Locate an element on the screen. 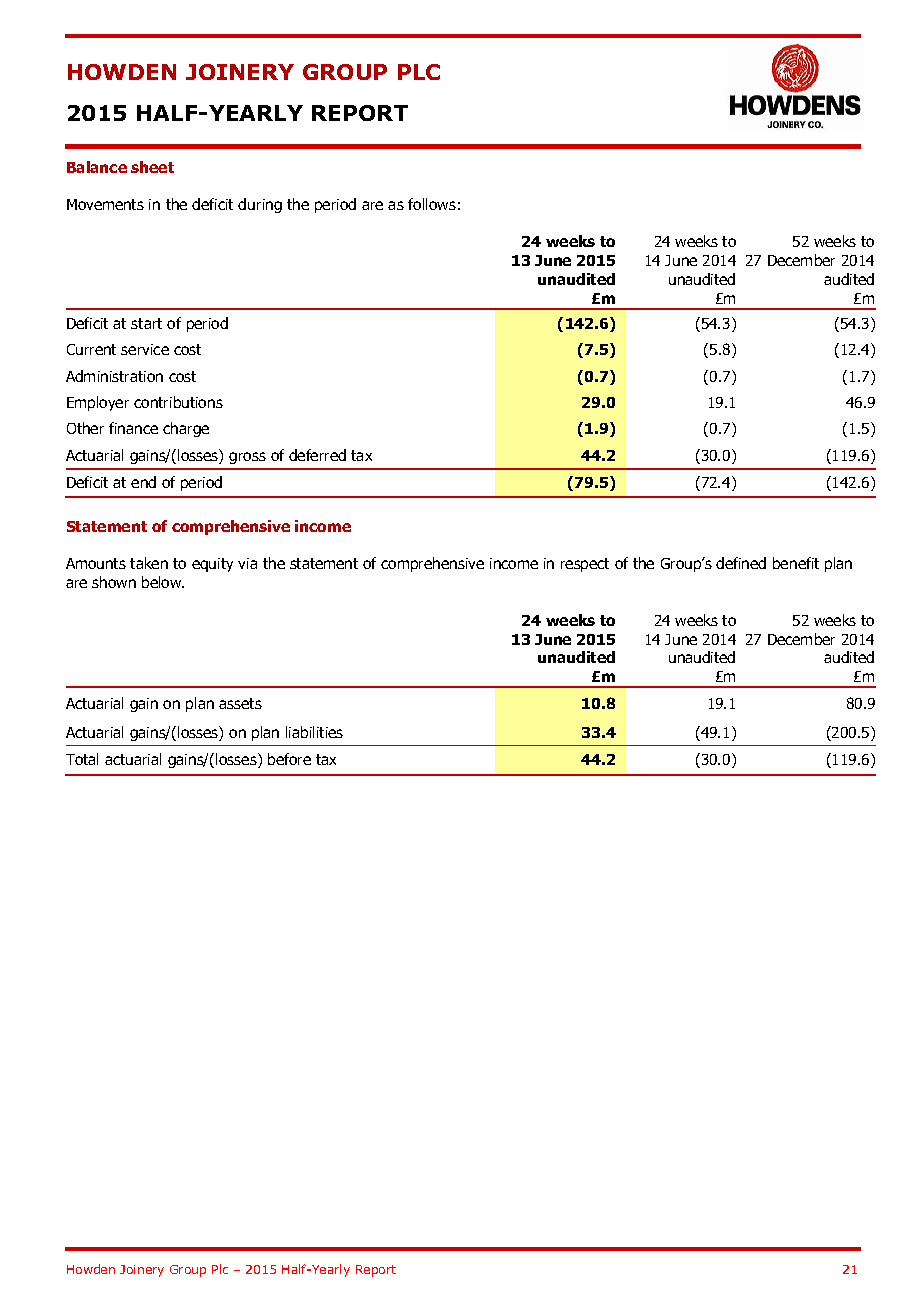  defined is located at coordinates (741, 563).
